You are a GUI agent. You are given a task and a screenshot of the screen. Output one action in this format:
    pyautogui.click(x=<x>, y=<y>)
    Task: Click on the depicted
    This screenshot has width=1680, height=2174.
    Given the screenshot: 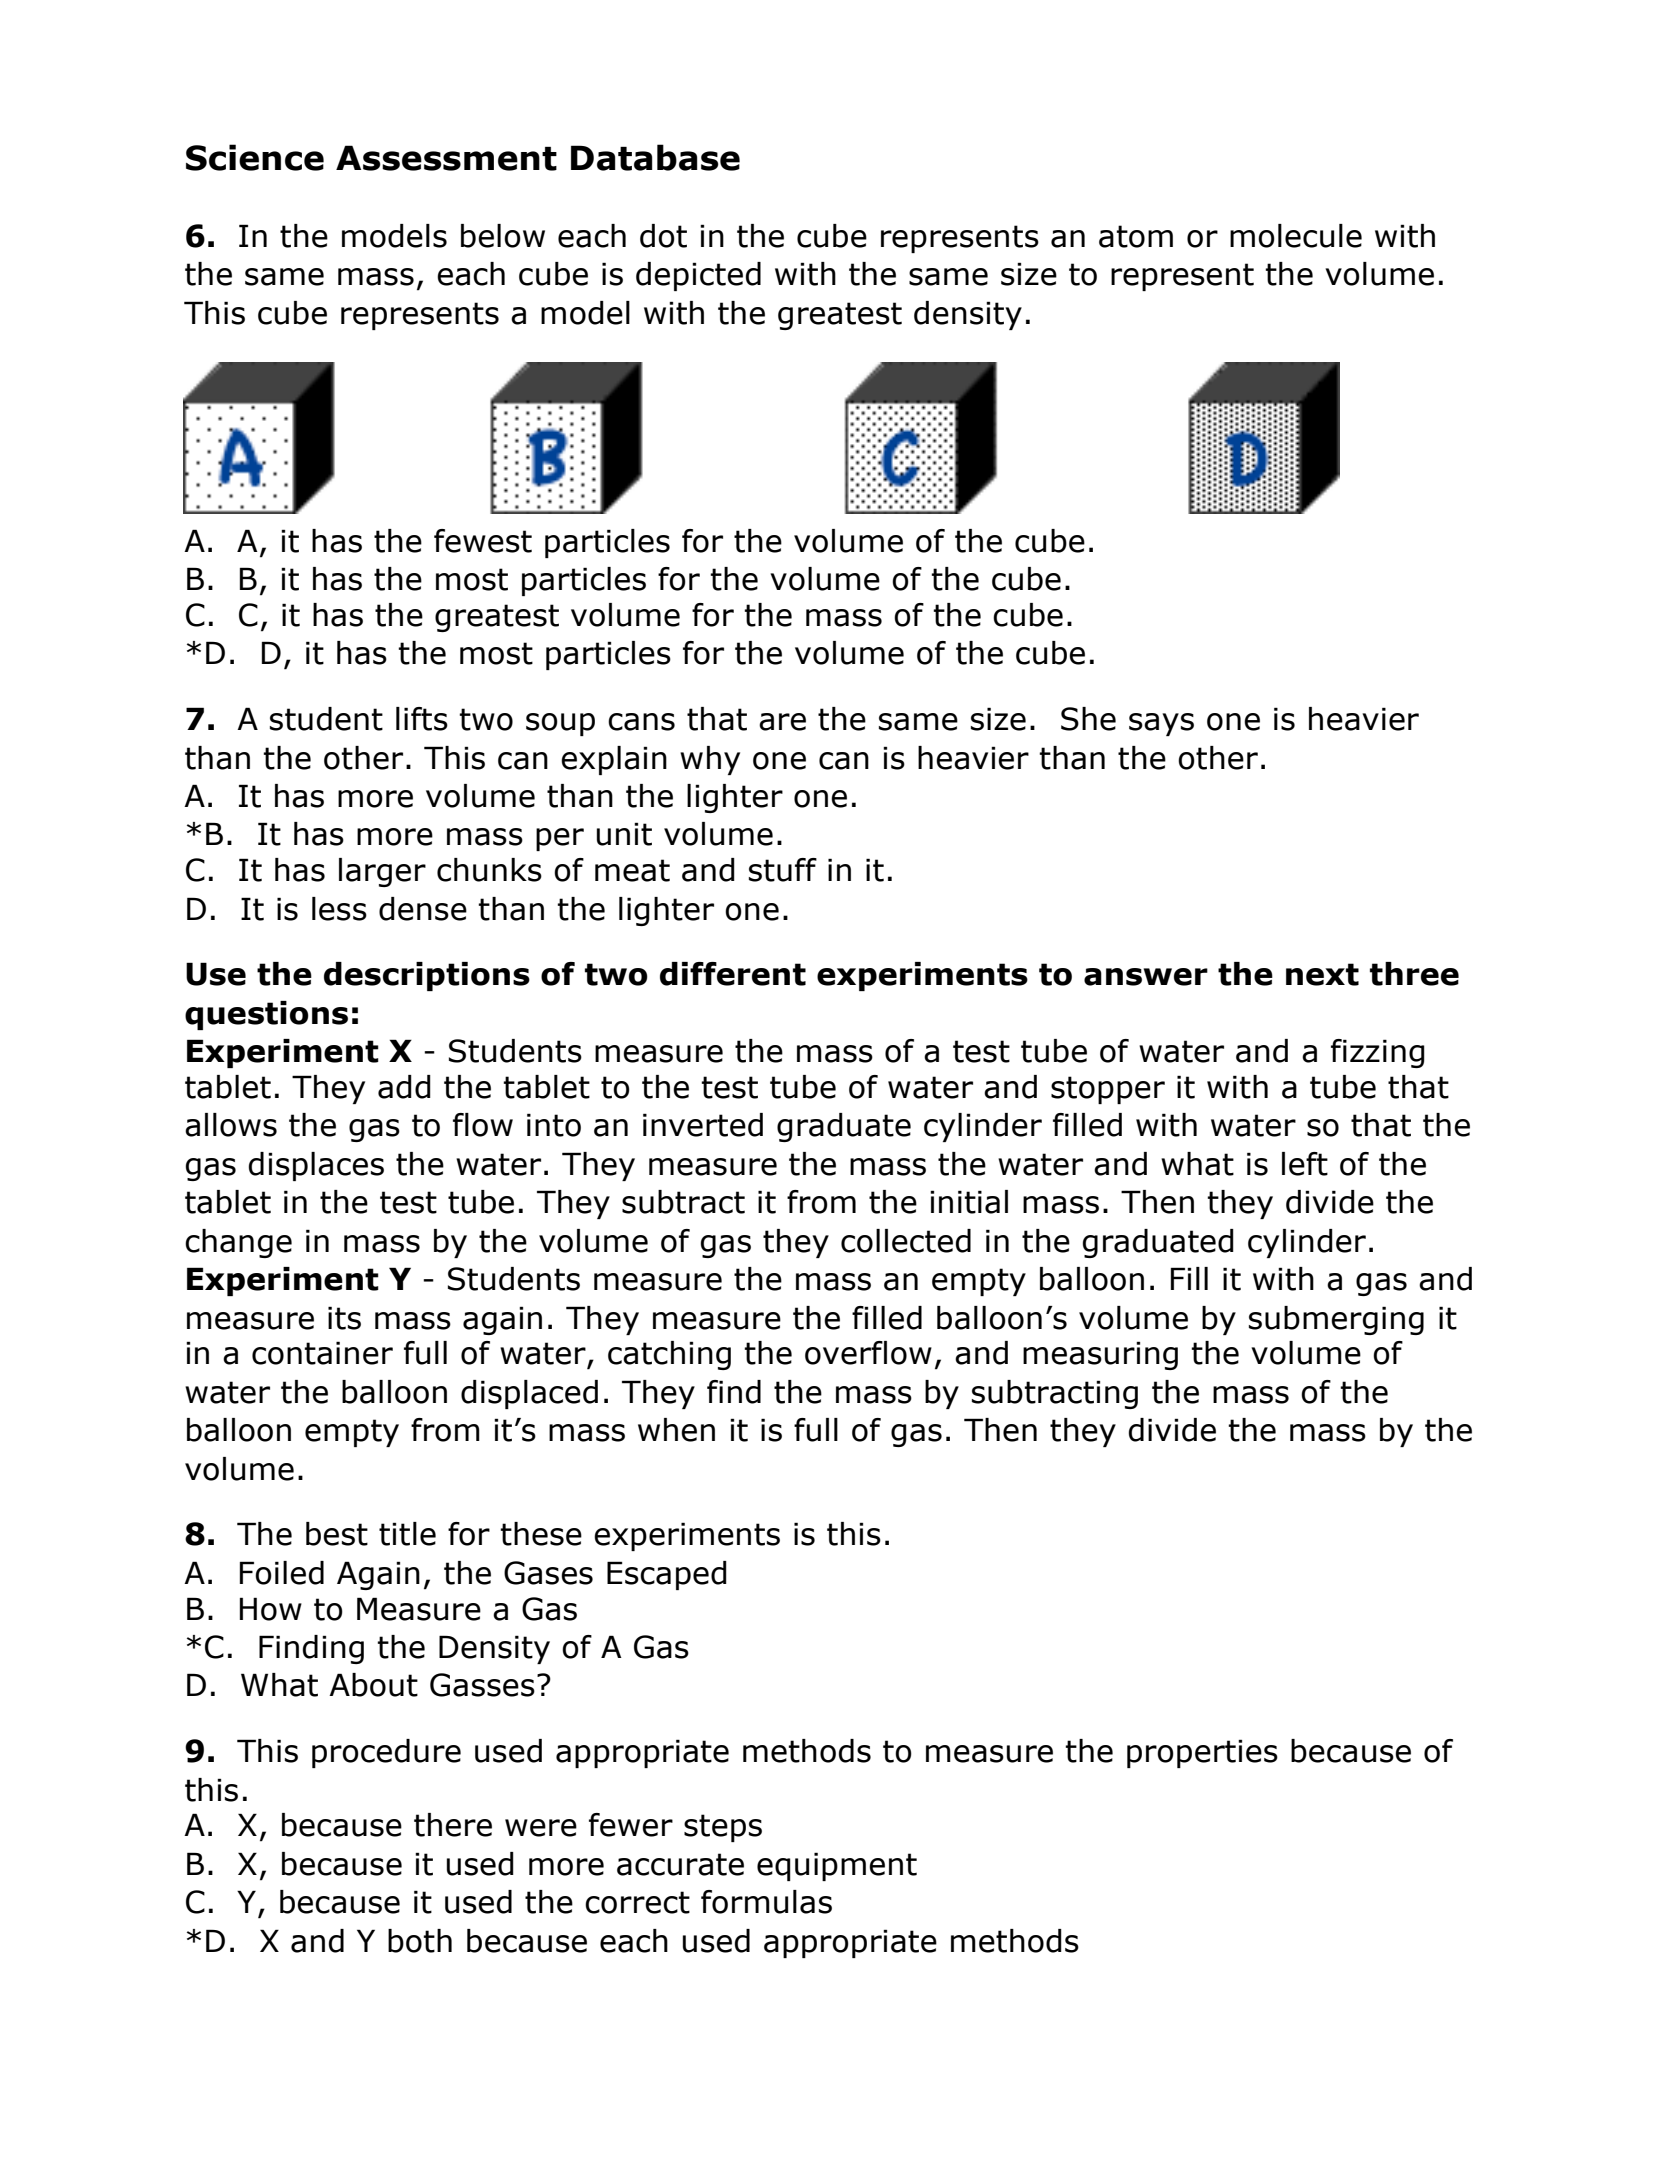 What is the action you would take?
    pyautogui.click(x=698, y=276)
